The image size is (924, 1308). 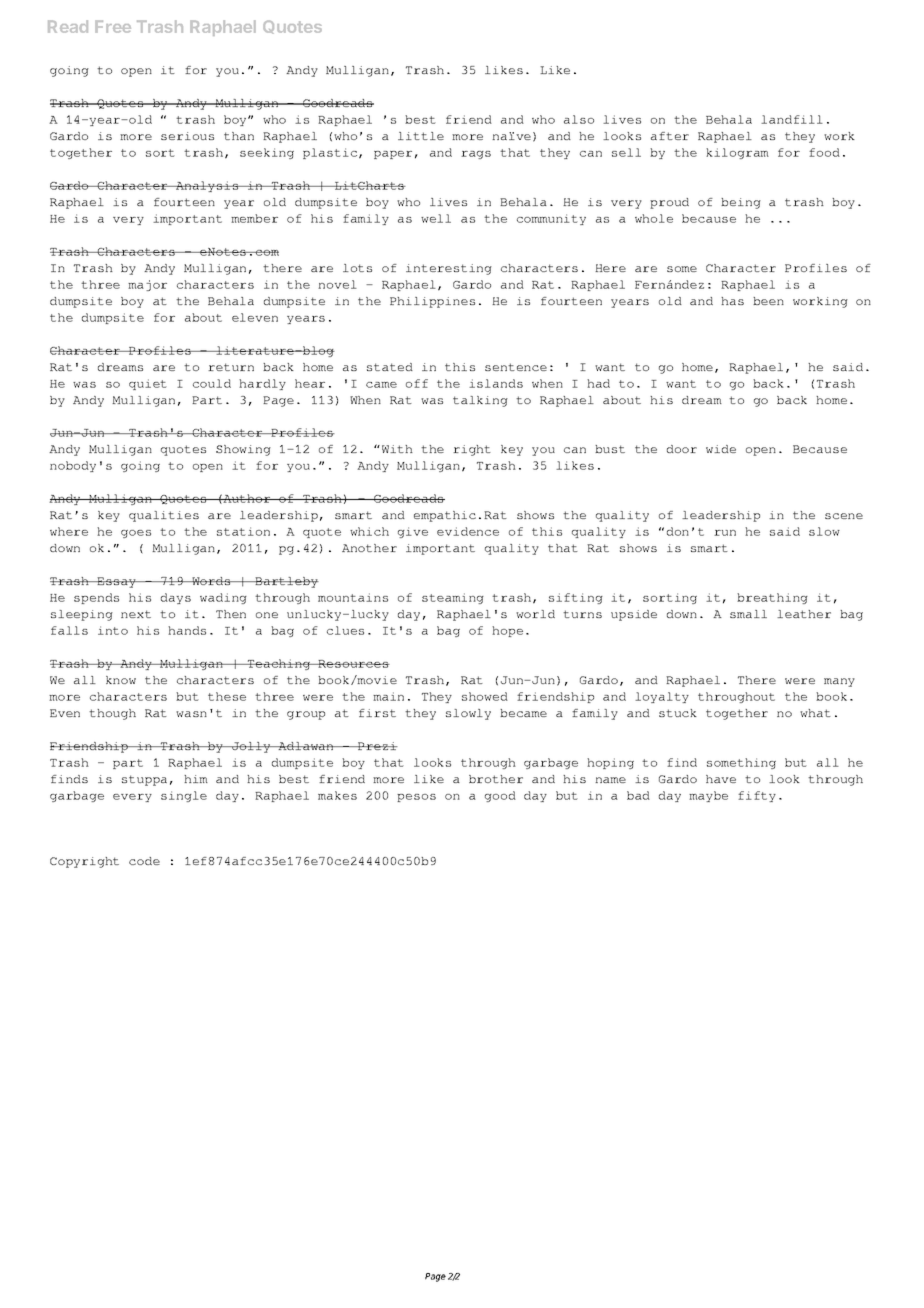 I want to click on well, so click(x=436, y=218).
